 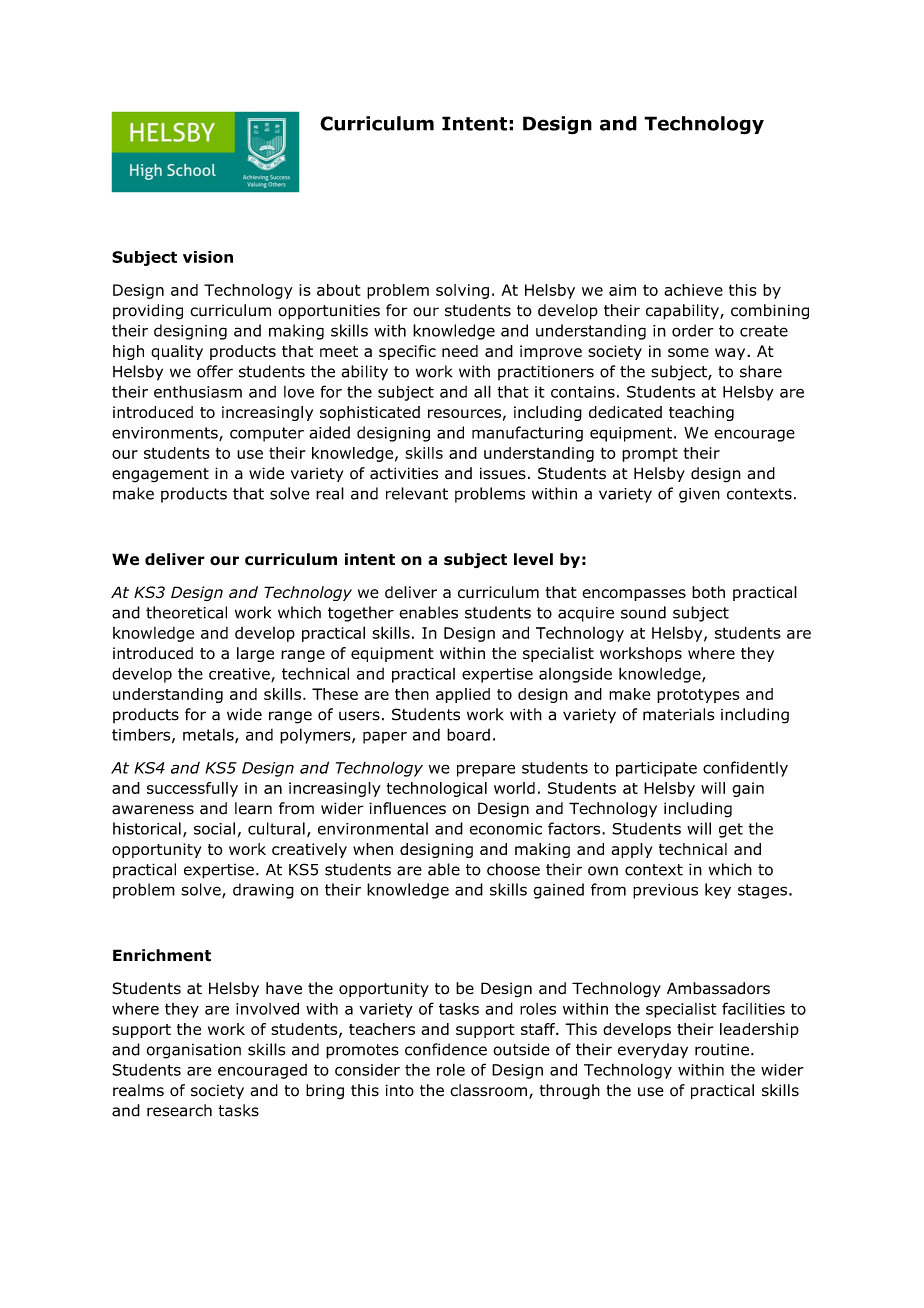 I want to click on solving, so click(x=462, y=291).
